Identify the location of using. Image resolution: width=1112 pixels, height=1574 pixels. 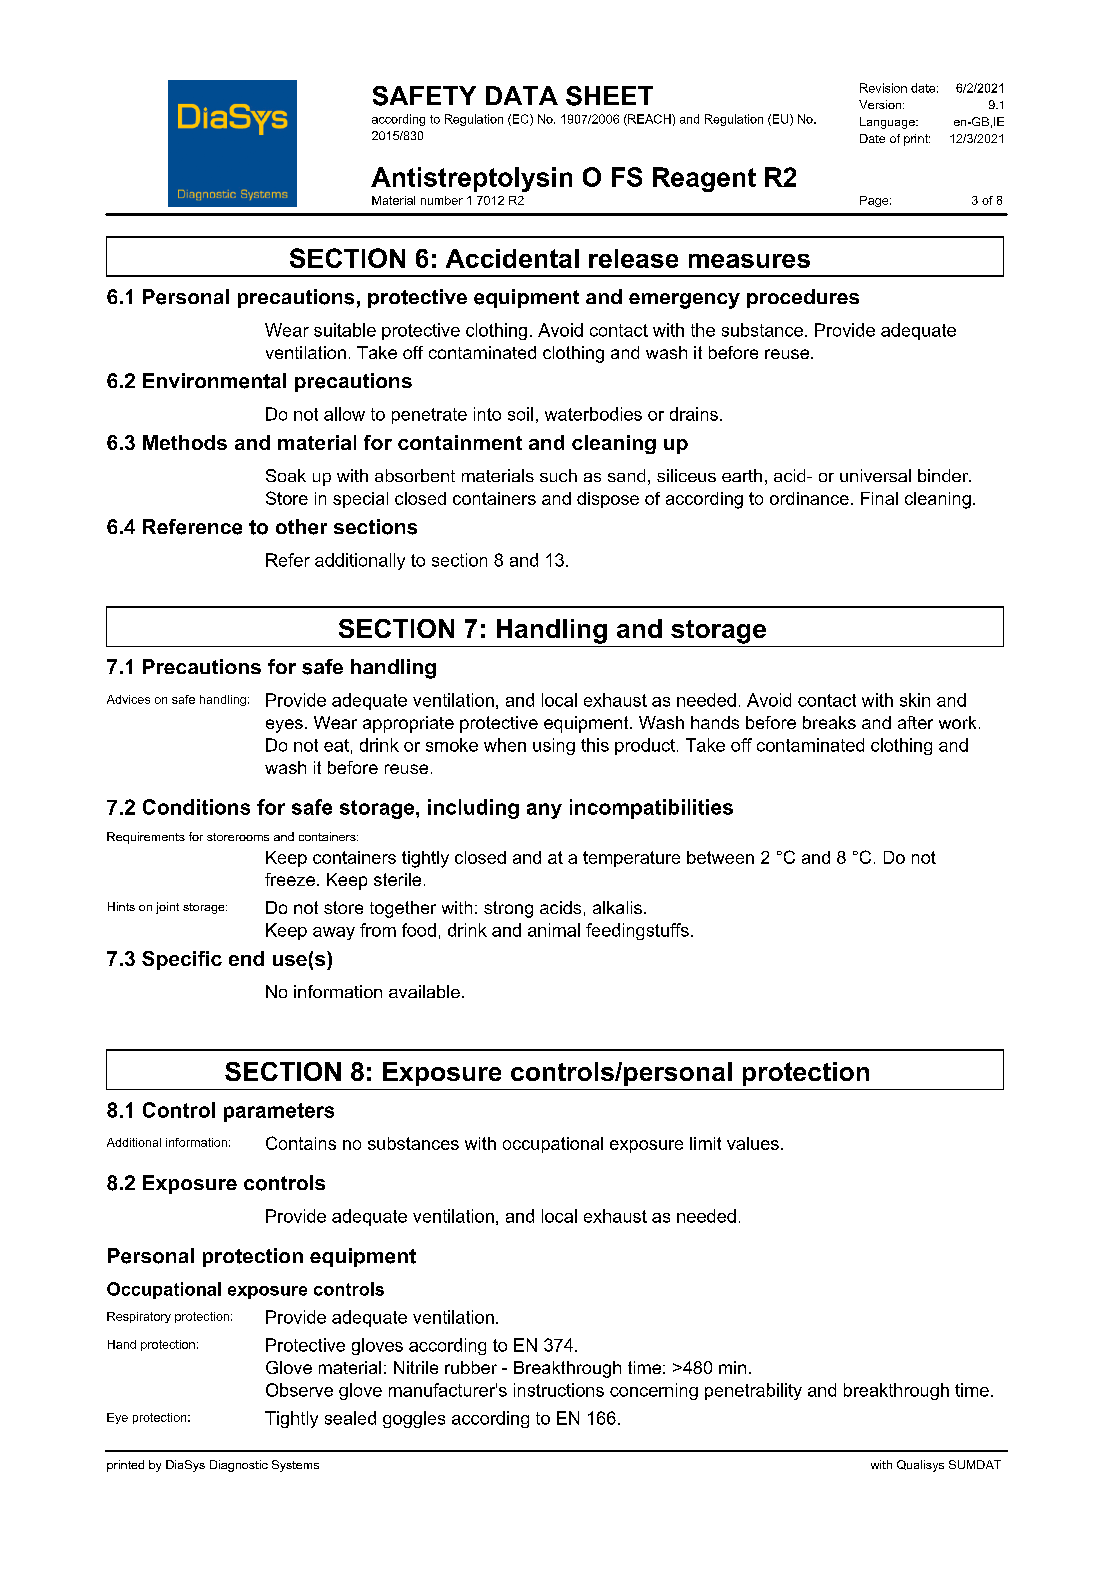
(554, 746).
